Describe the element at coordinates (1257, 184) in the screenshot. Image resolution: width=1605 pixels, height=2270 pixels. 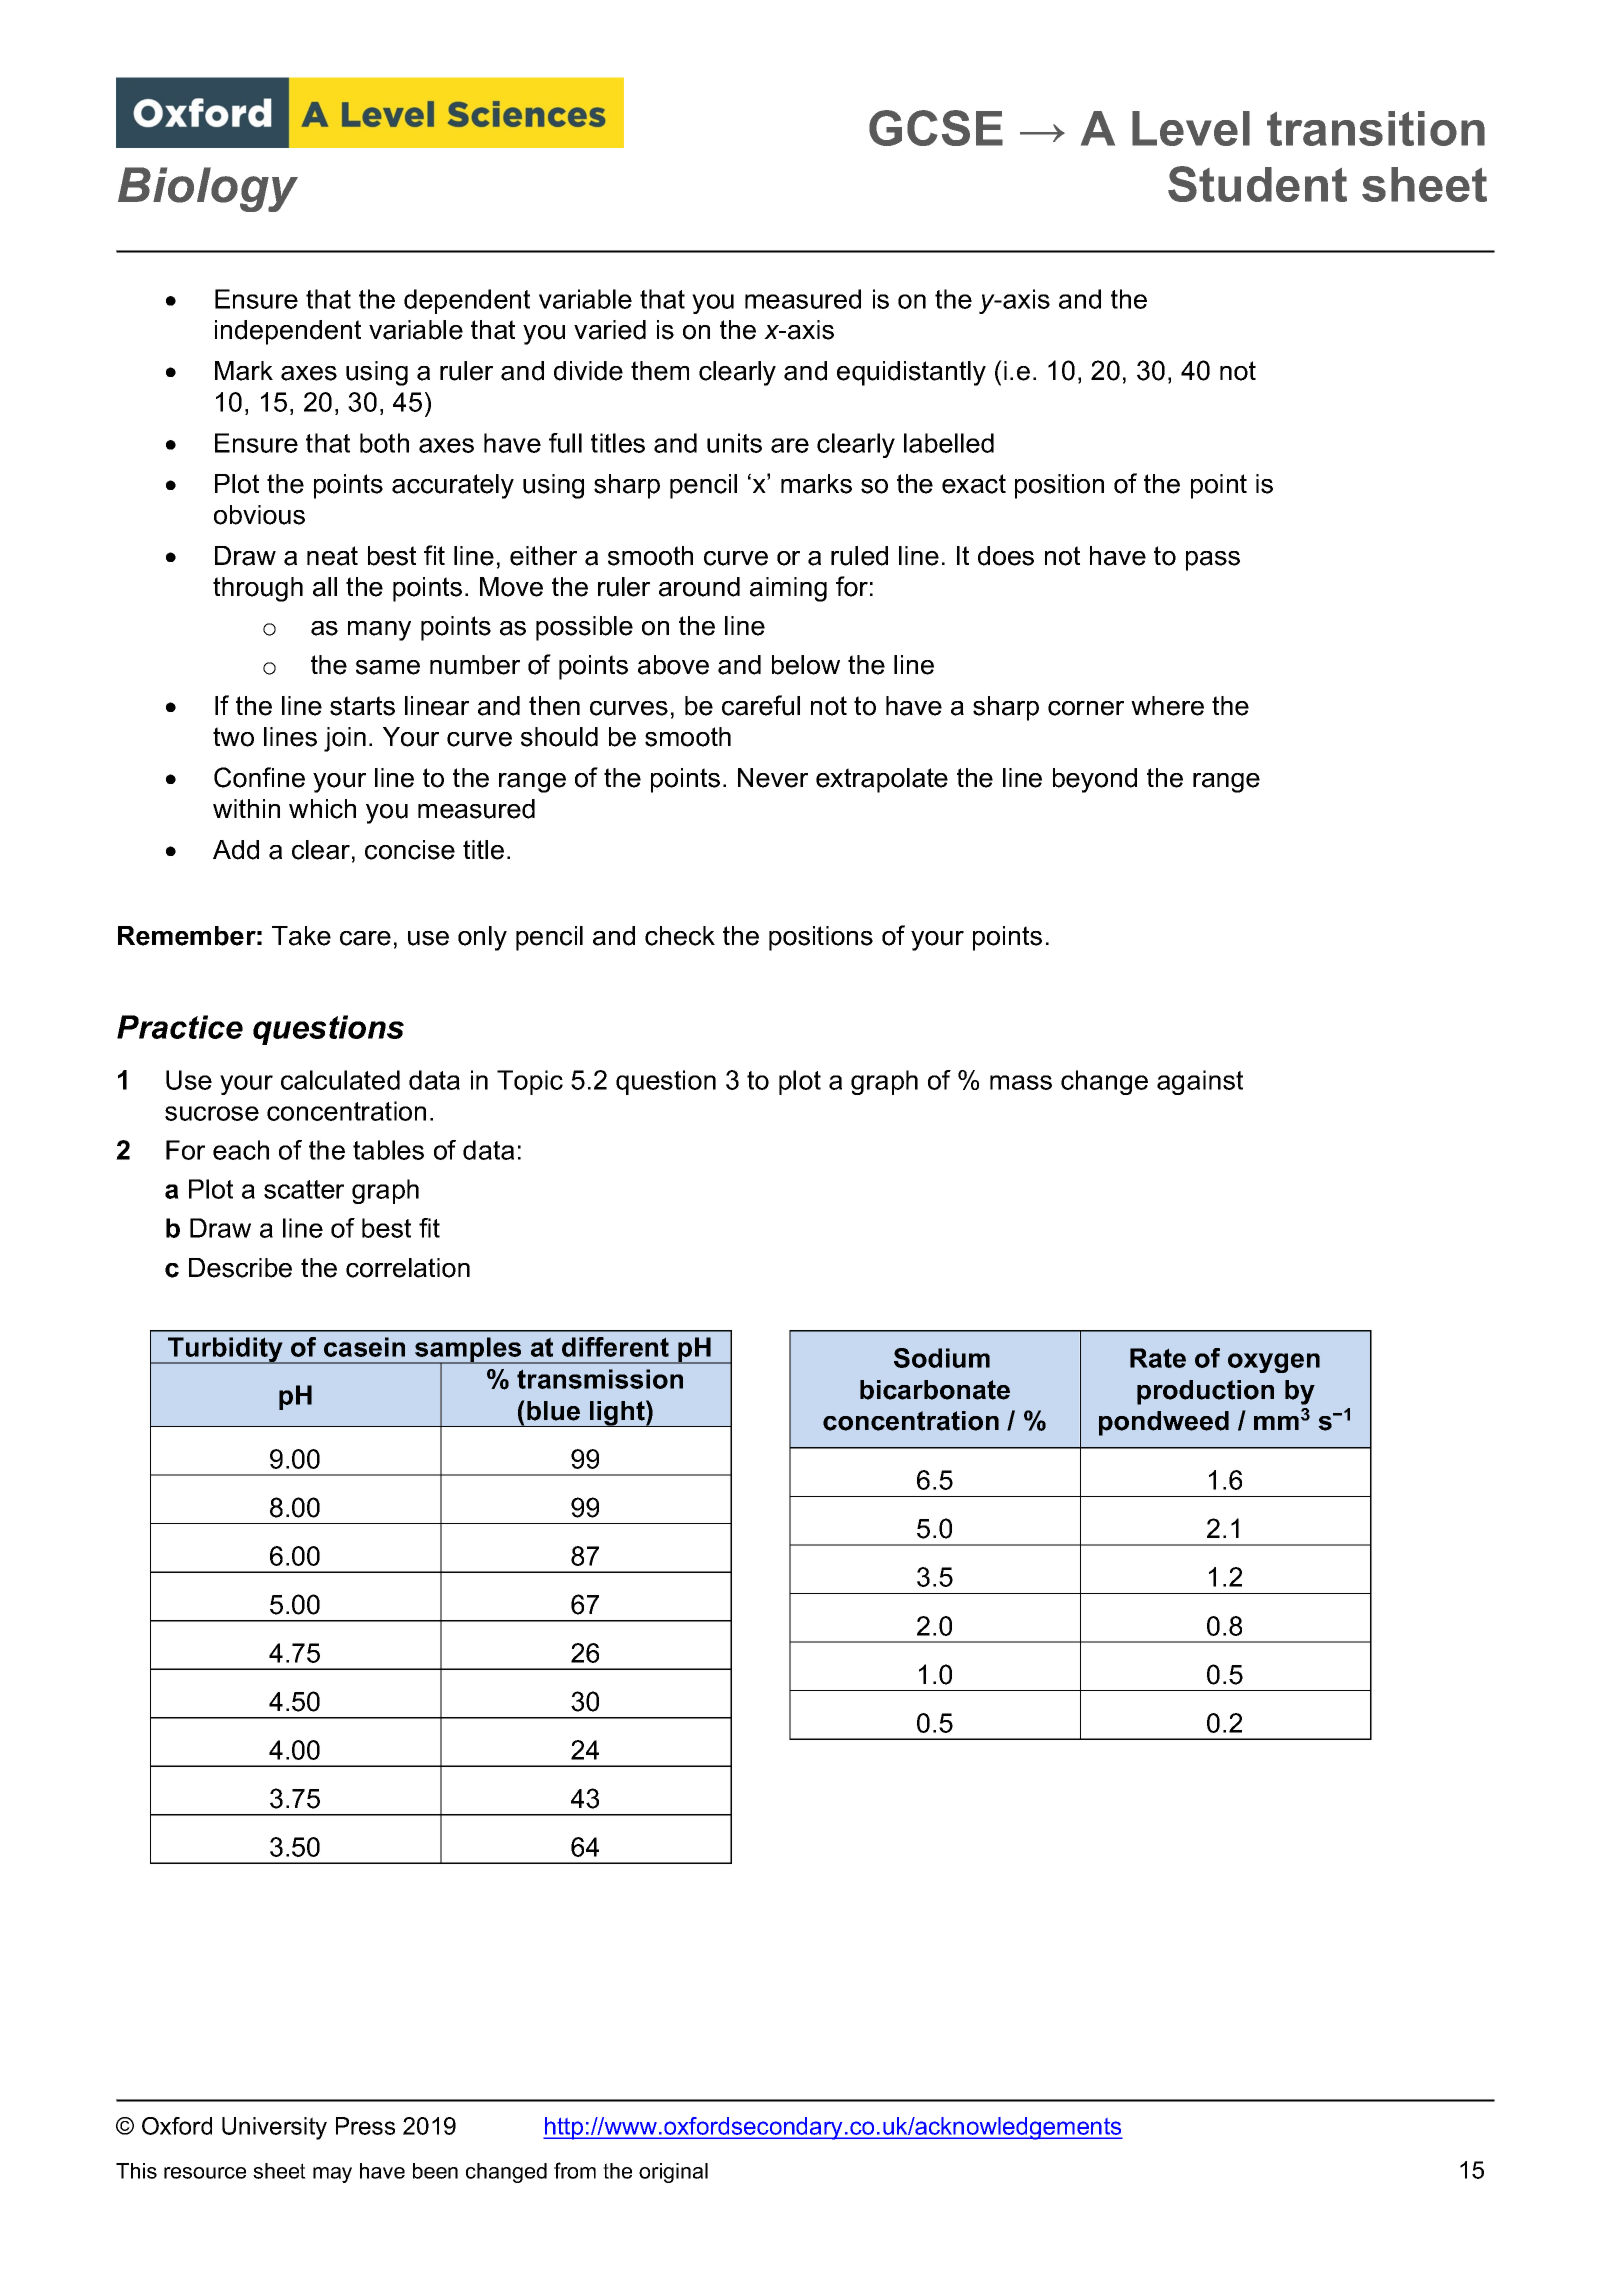
I see `Student` at that location.
